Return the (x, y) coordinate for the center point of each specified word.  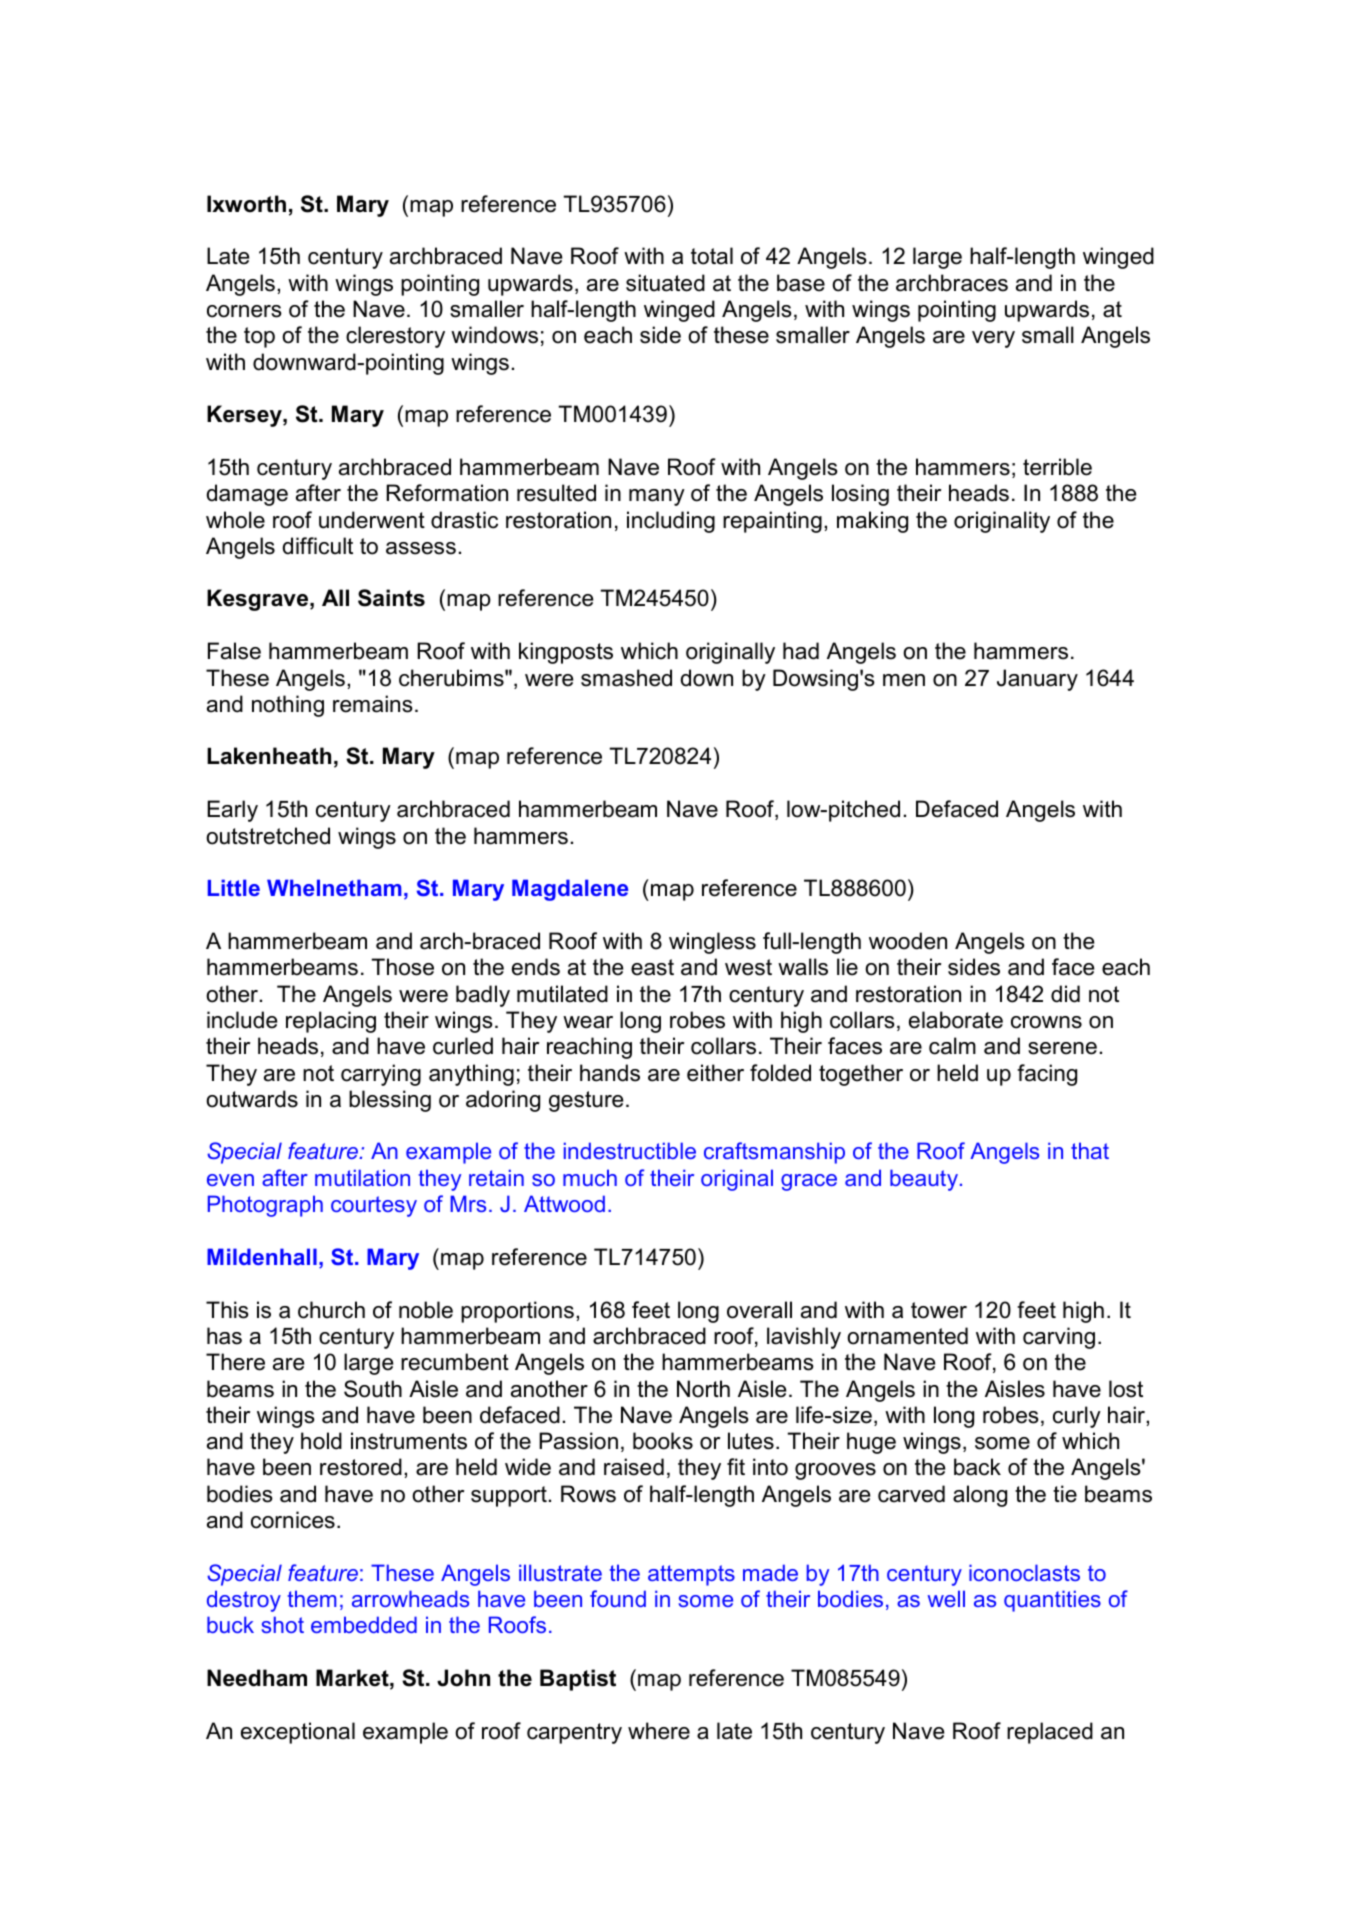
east (652, 967)
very (993, 339)
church (331, 1310)
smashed (626, 678)
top (259, 337)
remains (373, 704)
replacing (331, 1022)
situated (665, 283)
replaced (1050, 1733)
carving (1059, 1338)
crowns (1046, 1022)
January (1037, 680)
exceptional (298, 1733)
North (703, 1389)
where (659, 1731)
